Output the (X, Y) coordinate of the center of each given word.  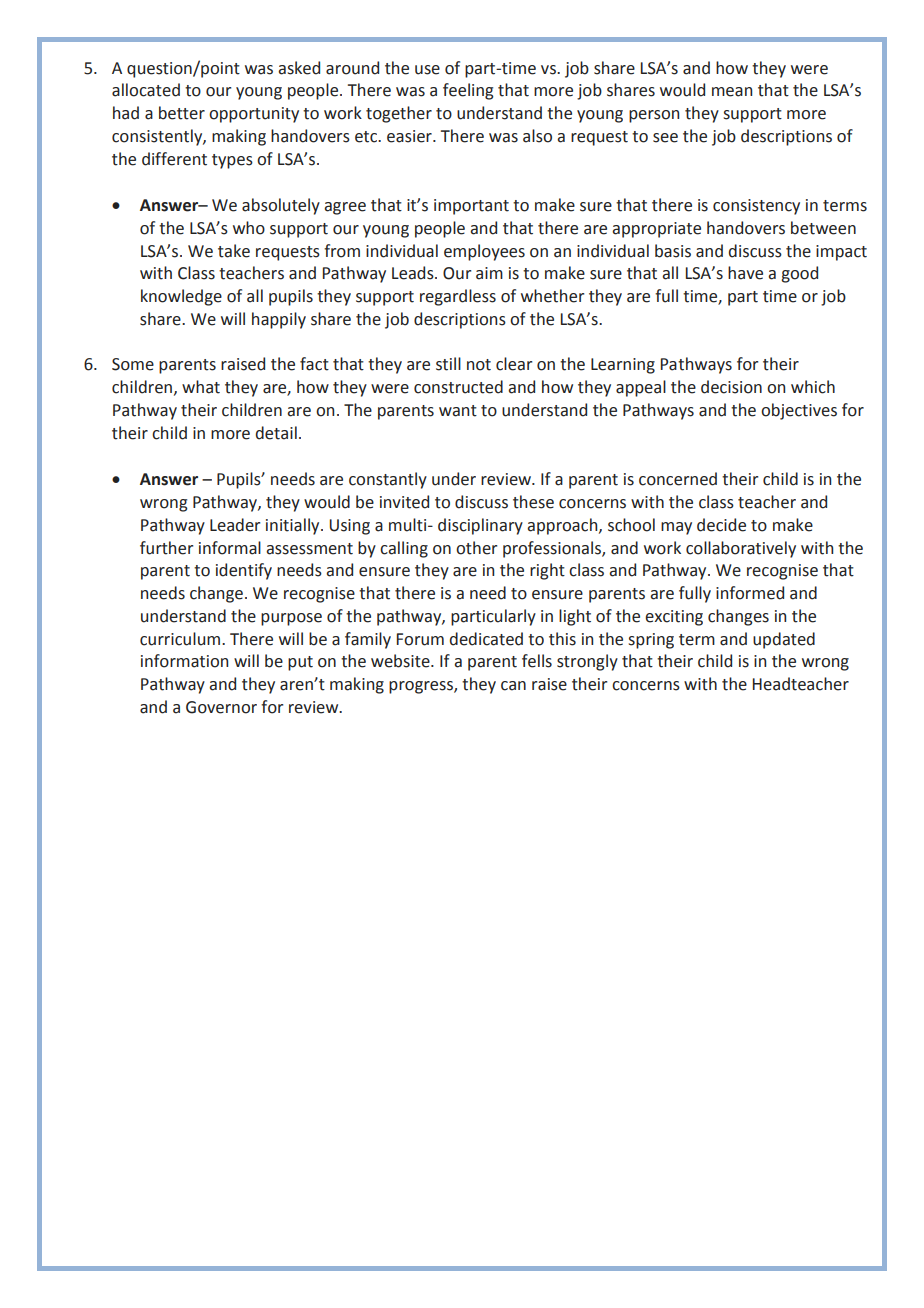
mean (732, 92)
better (182, 113)
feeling (468, 91)
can (513, 686)
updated (784, 640)
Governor (221, 707)
